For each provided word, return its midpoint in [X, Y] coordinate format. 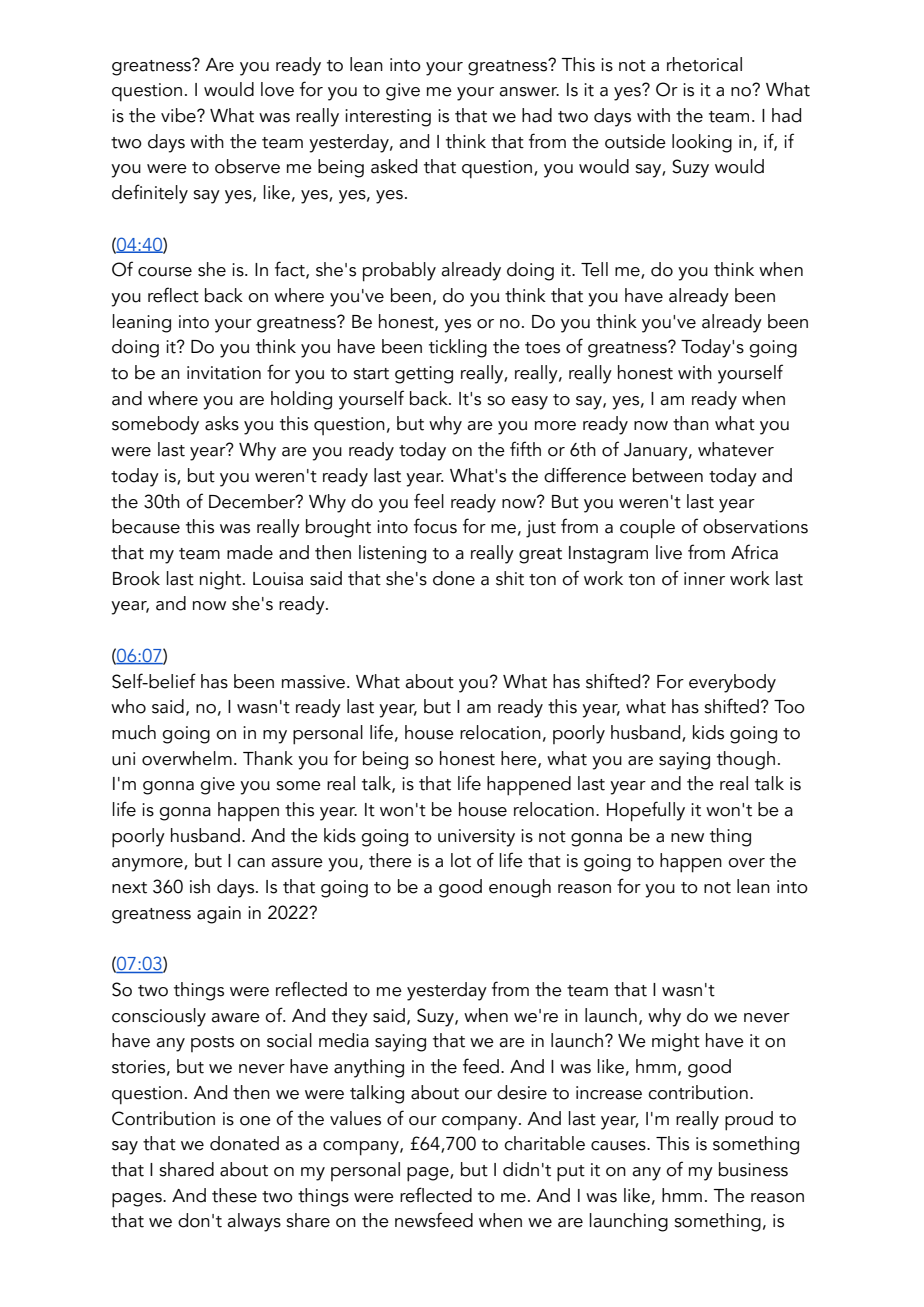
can [251, 863]
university [476, 838]
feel [429, 501]
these [234, 1195]
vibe [179, 115]
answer [529, 92]
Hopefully [646, 811]
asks [222, 423]
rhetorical [704, 64]
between [668, 475]
